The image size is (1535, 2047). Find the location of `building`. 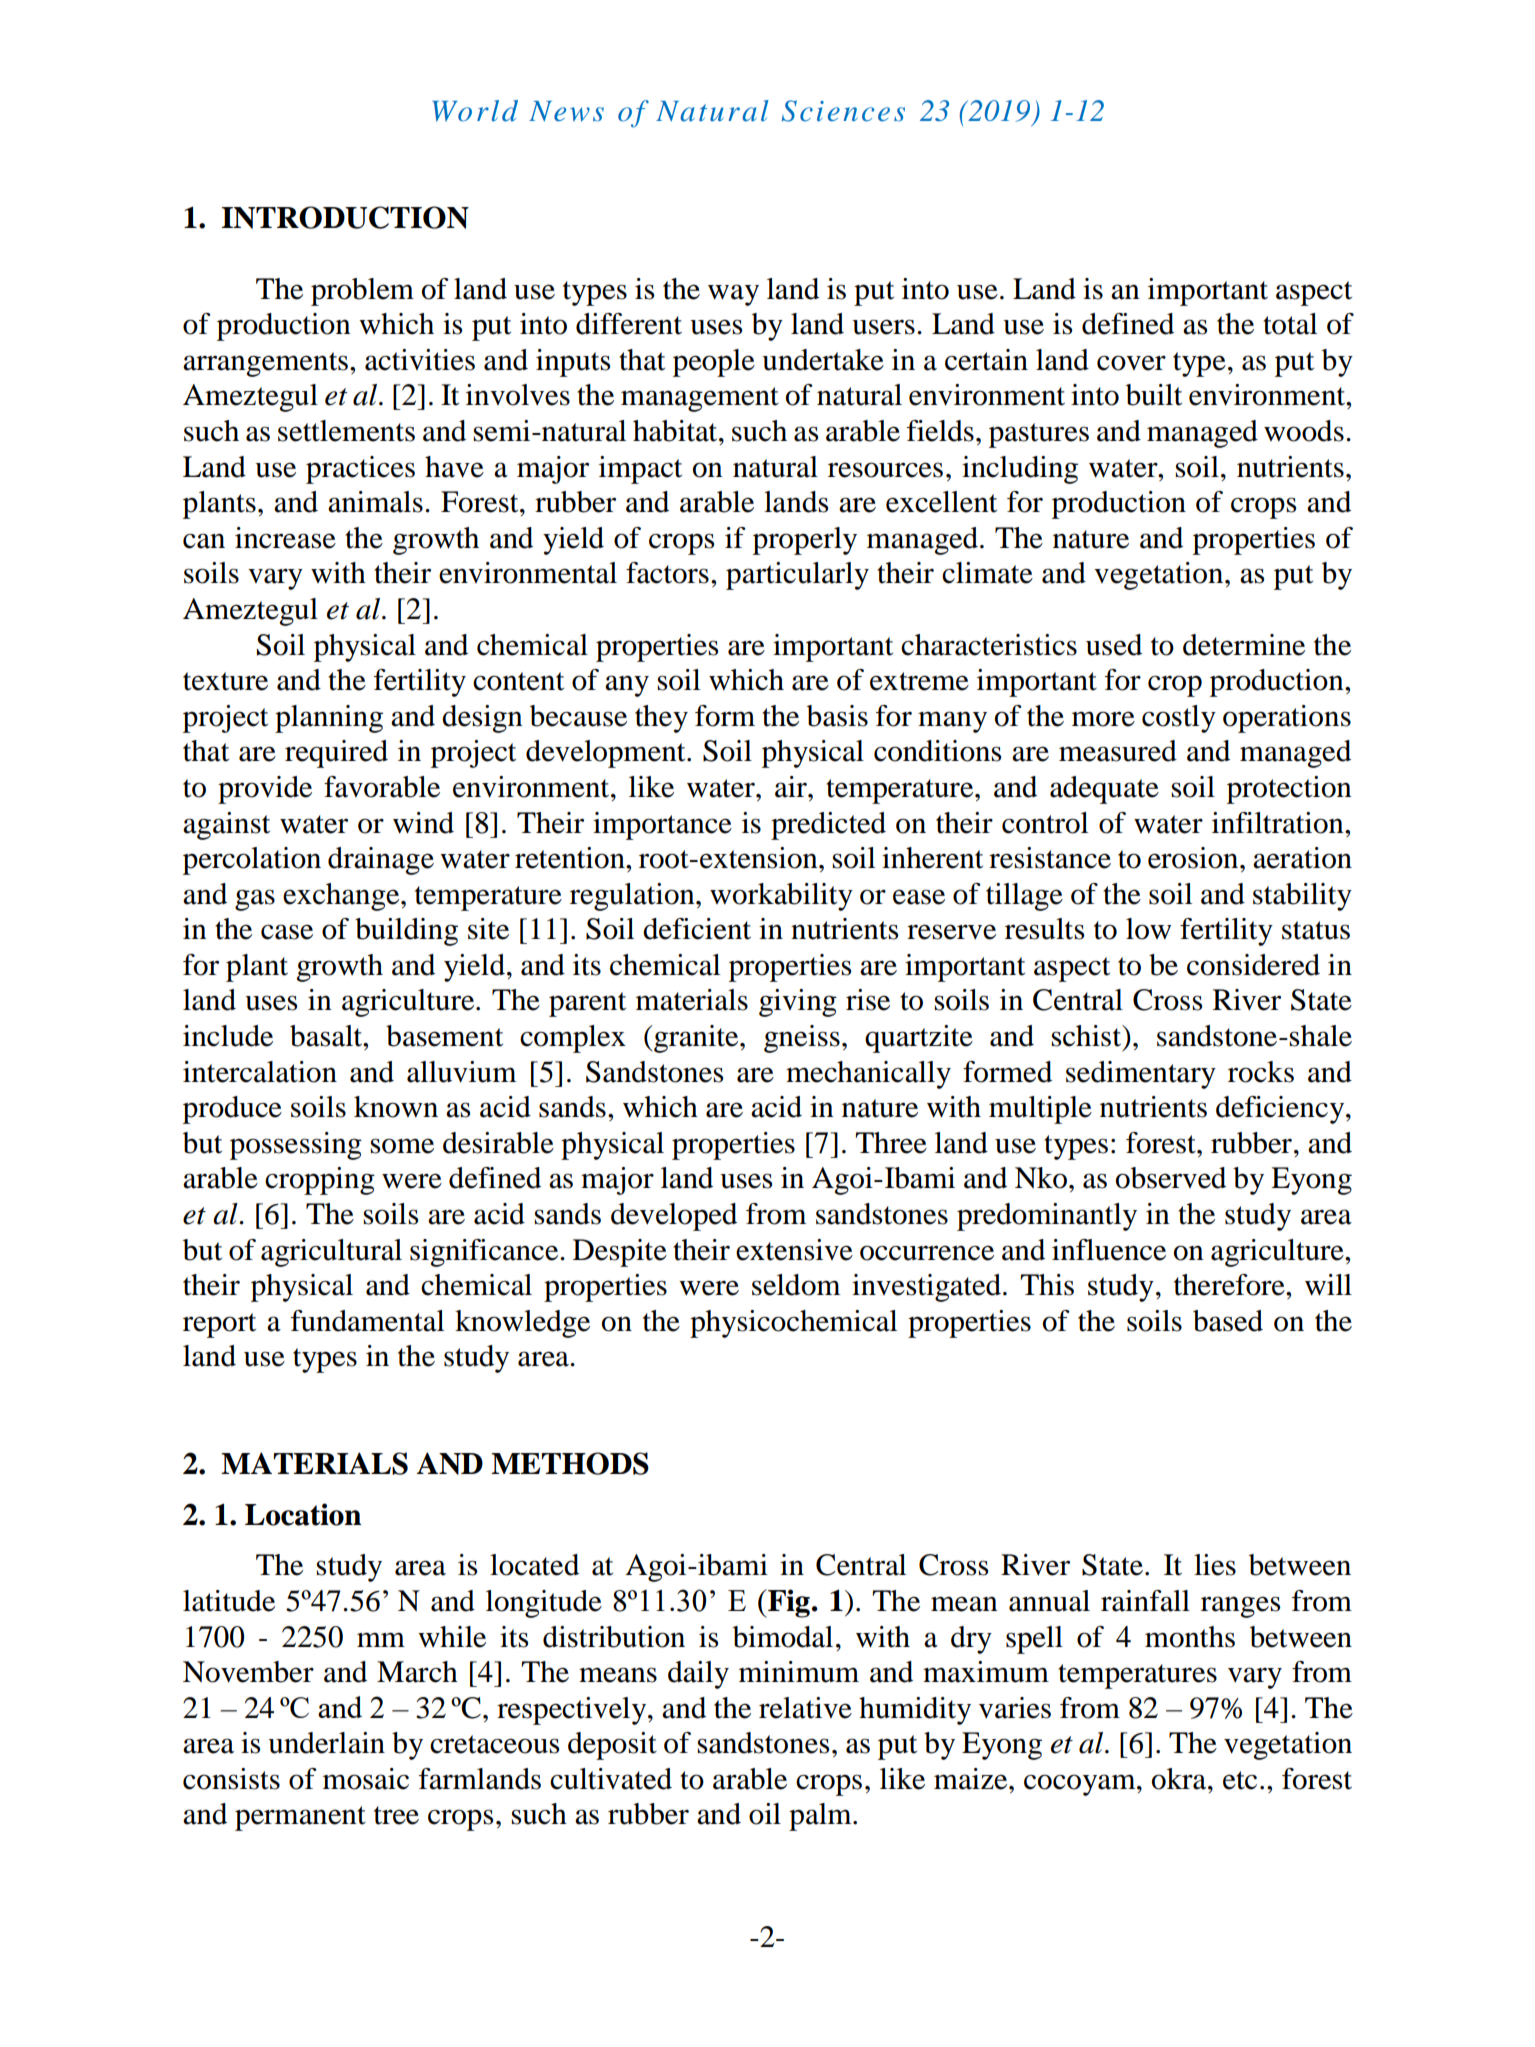

building is located at coordinates (406, 932).
